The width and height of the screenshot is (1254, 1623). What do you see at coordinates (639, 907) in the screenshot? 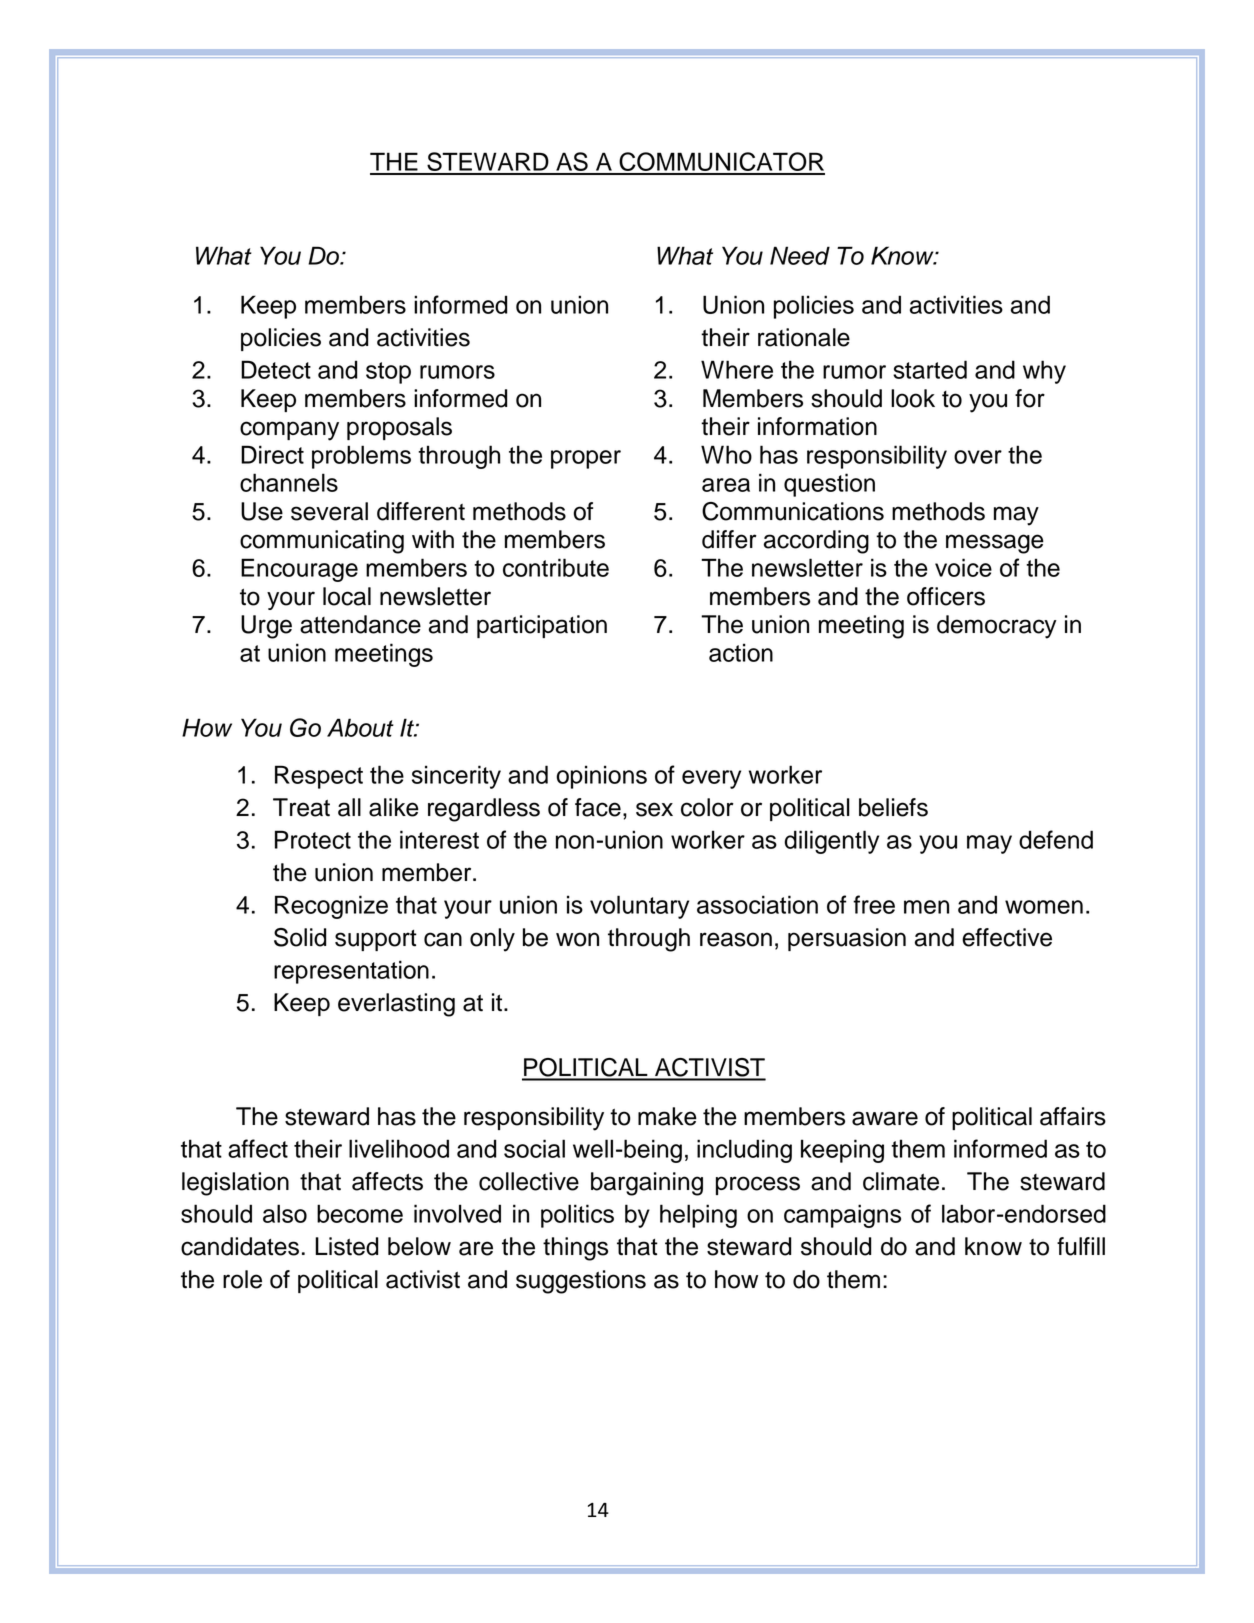
I see `voluntary` at bounding box center [639, 907].
